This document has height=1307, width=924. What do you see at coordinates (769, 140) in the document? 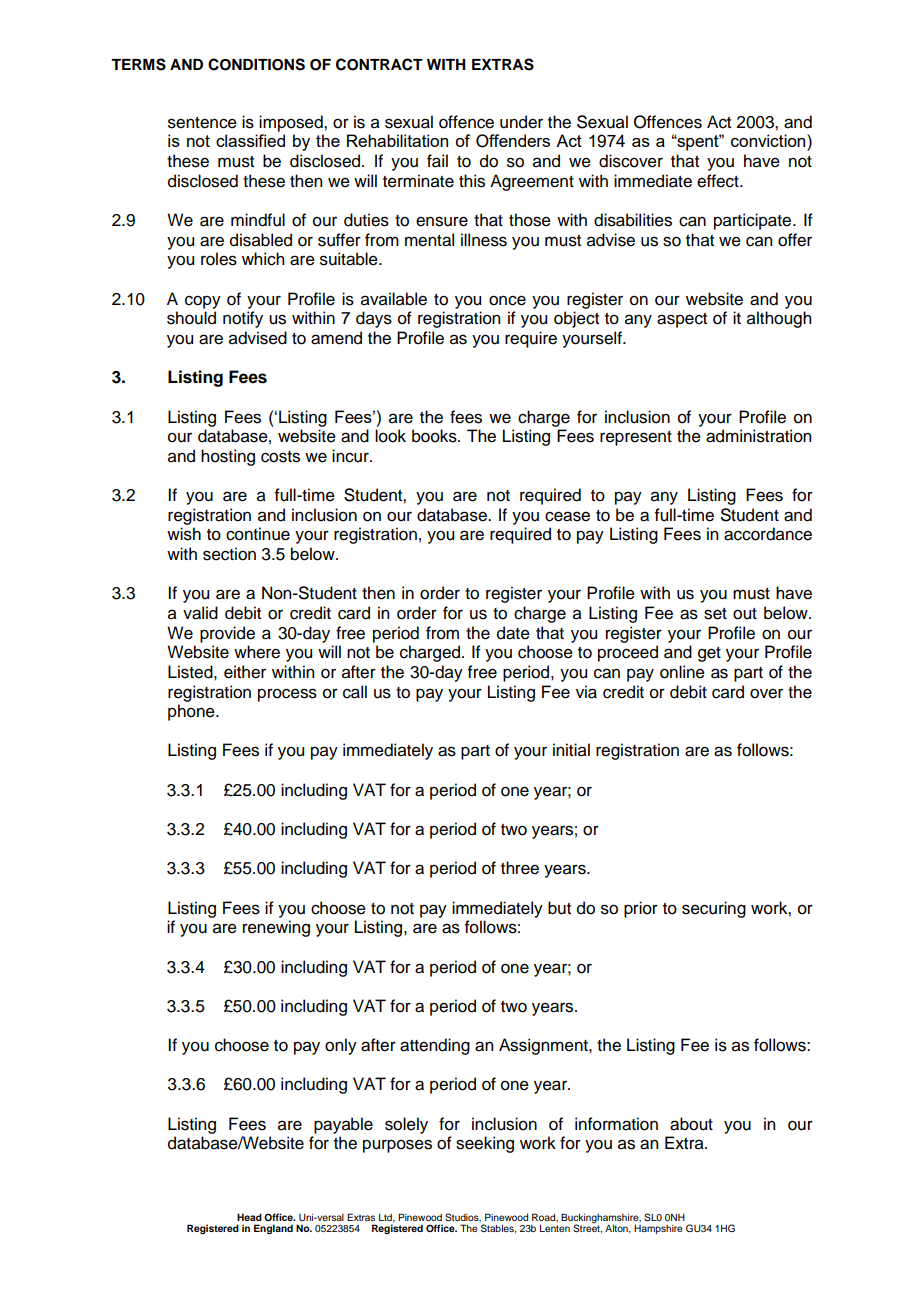
I see `conviction` at bounding box center [769, 140].
